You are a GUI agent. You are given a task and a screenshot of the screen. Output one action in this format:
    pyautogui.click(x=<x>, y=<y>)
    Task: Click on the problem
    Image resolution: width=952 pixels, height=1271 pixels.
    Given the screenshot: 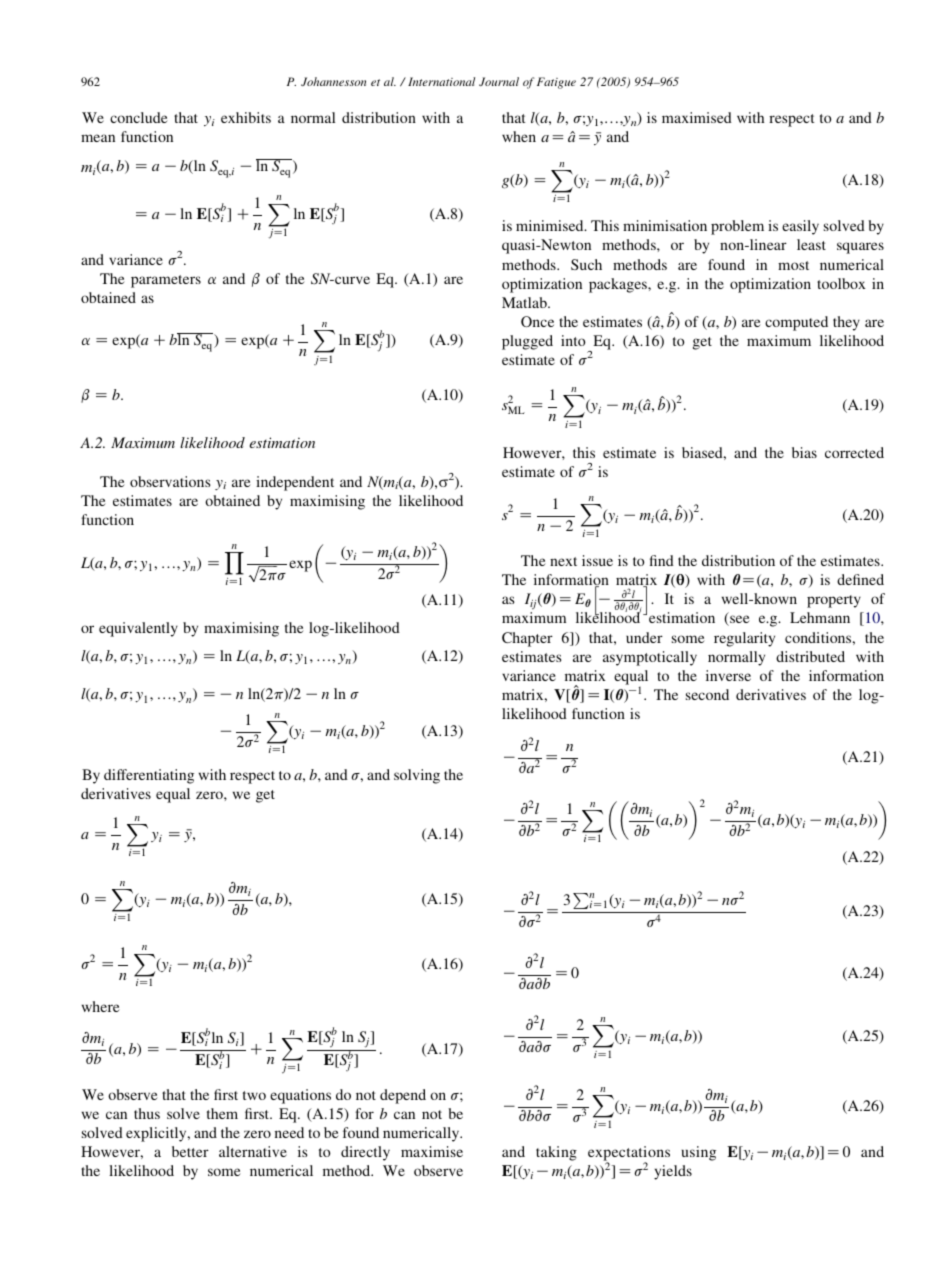 What is the action you would take?
    pyautogui.click(x=737, y=227)
